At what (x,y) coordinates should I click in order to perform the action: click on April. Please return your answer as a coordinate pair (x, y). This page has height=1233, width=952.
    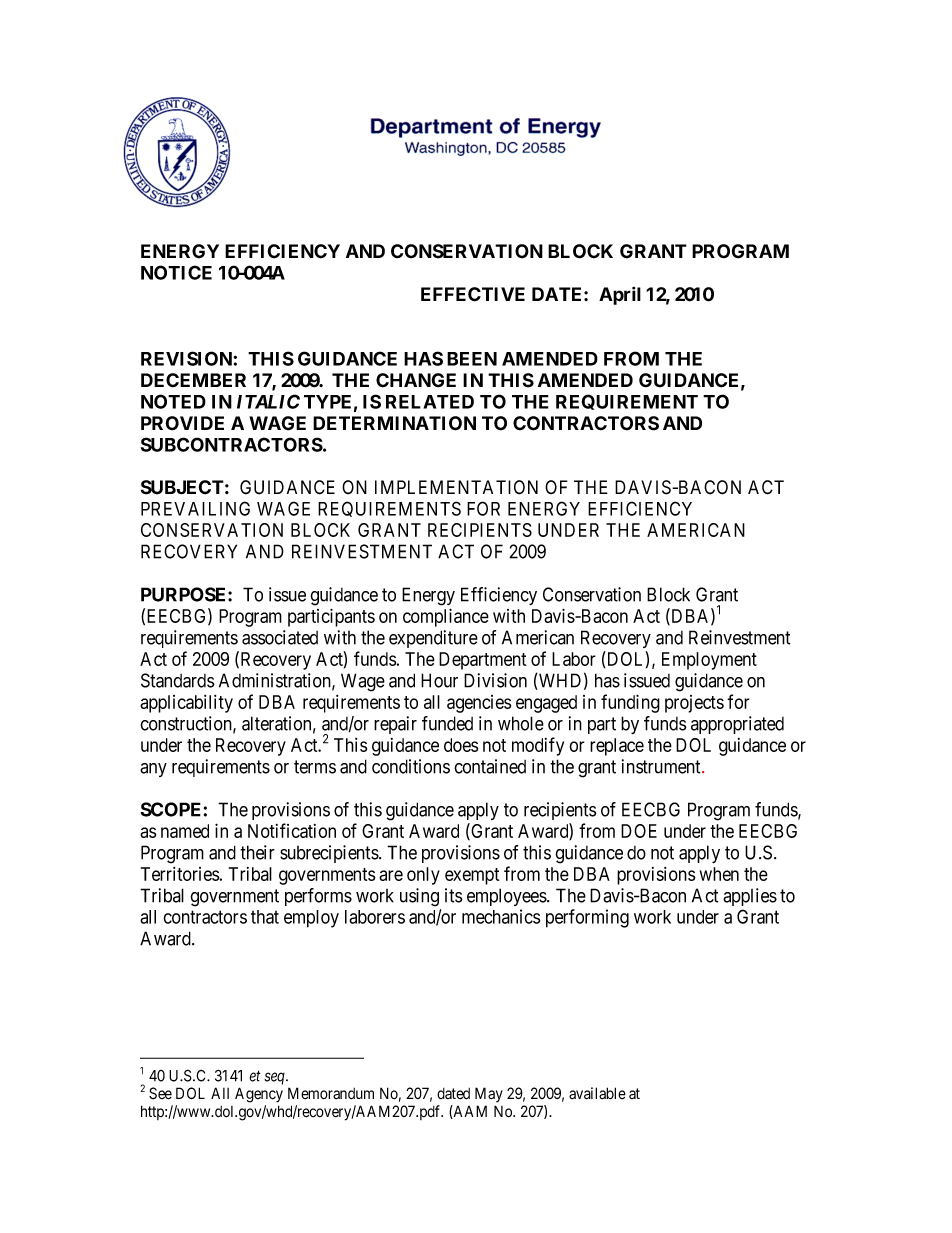
    Looking at the image, I should click on (620, 295).
